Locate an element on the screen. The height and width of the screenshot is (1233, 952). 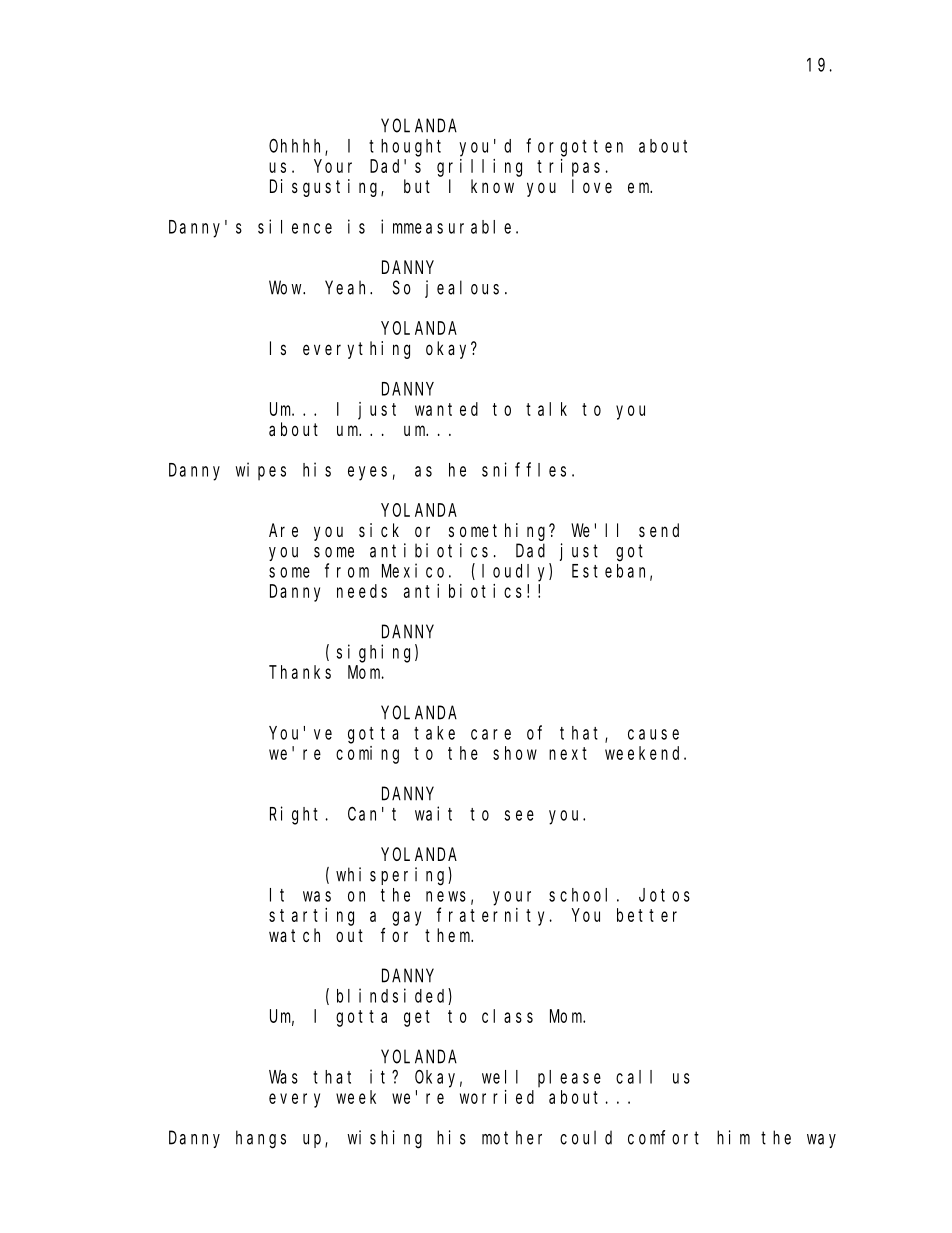
worried is located at coordinates (497, 1097).
